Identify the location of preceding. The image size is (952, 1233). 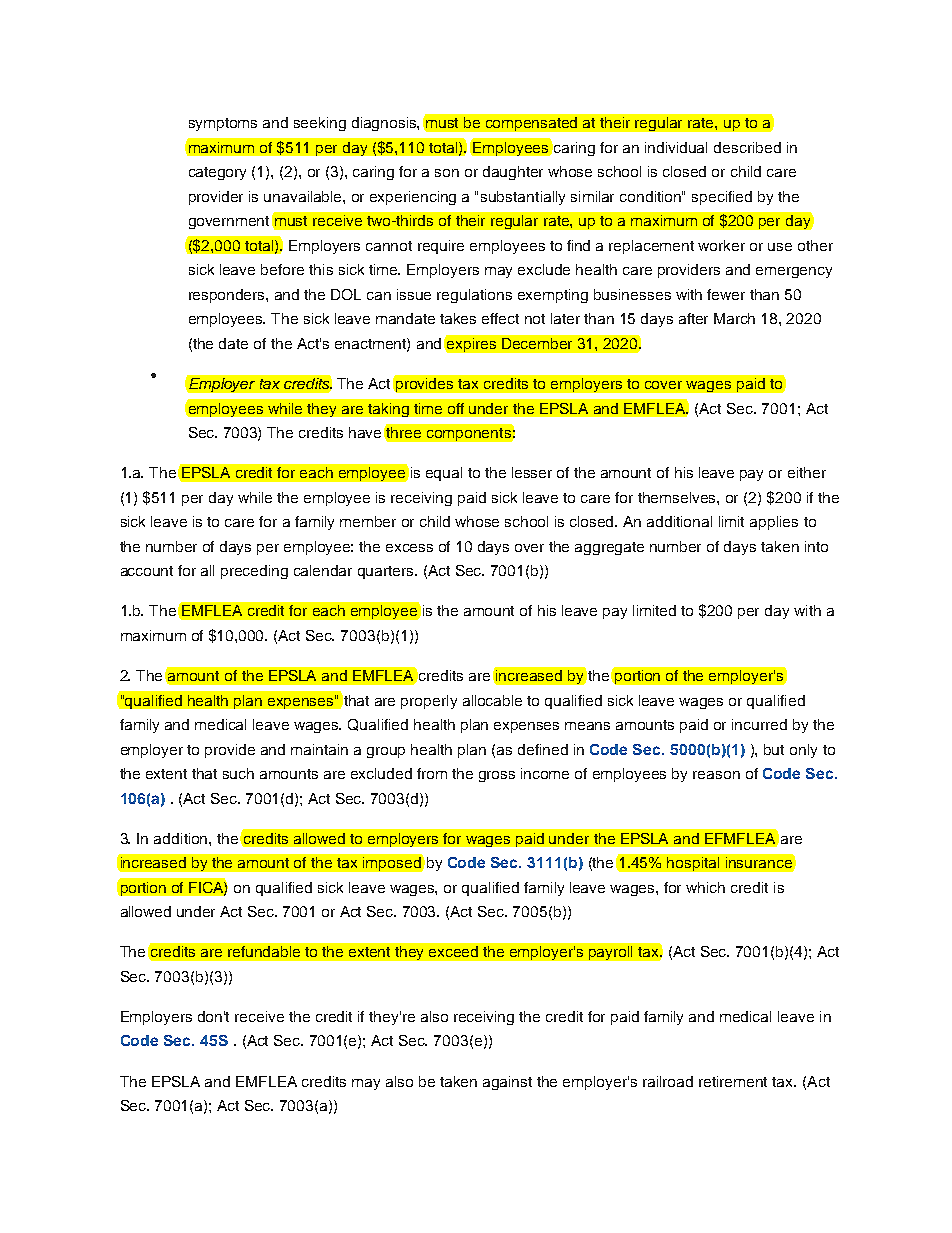
(254, 572).
